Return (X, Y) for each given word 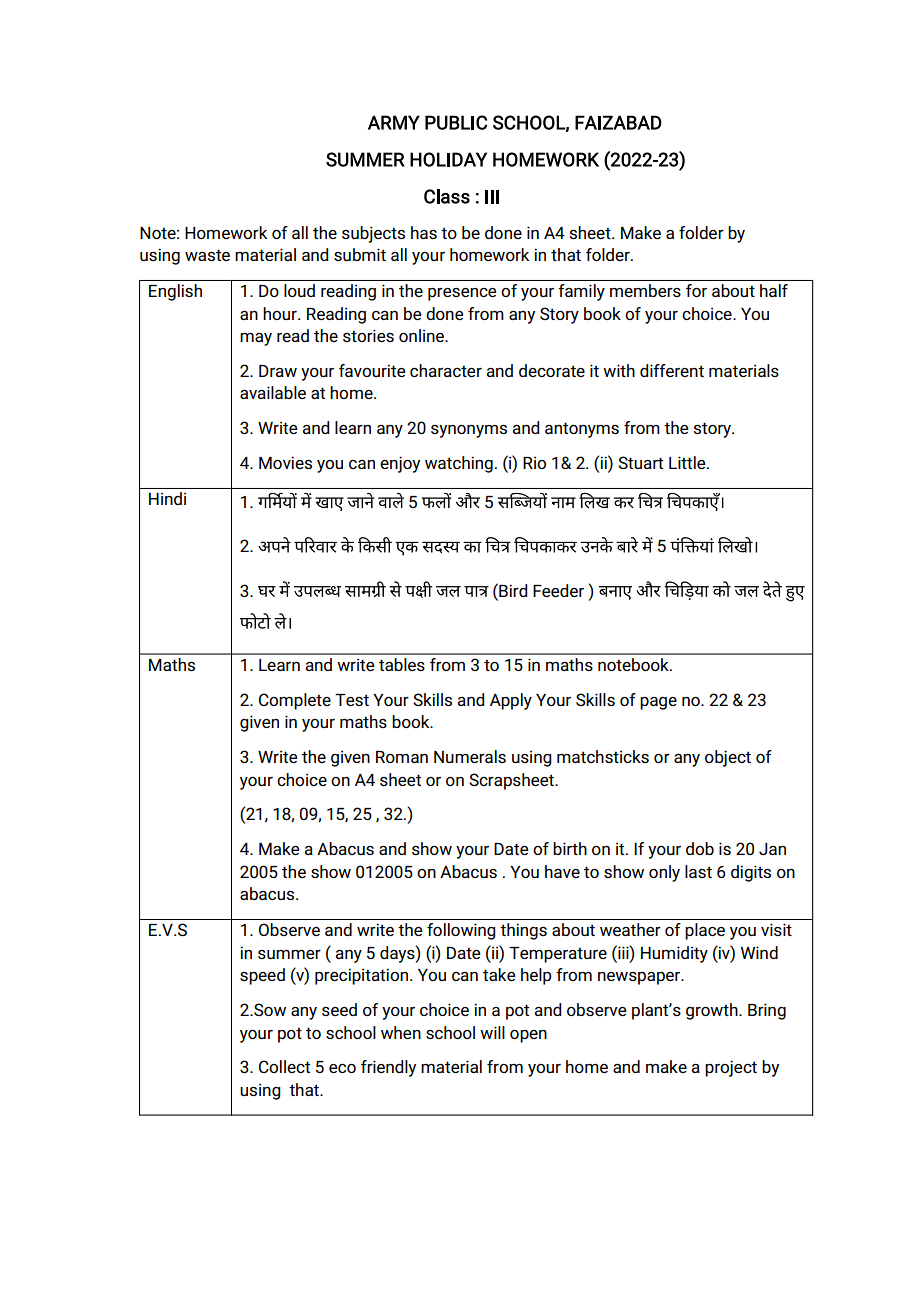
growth (713, 1011)
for (696, 290)
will (492, 1032)
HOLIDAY (448, 159)
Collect (284, 1066)
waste (207, 255)
